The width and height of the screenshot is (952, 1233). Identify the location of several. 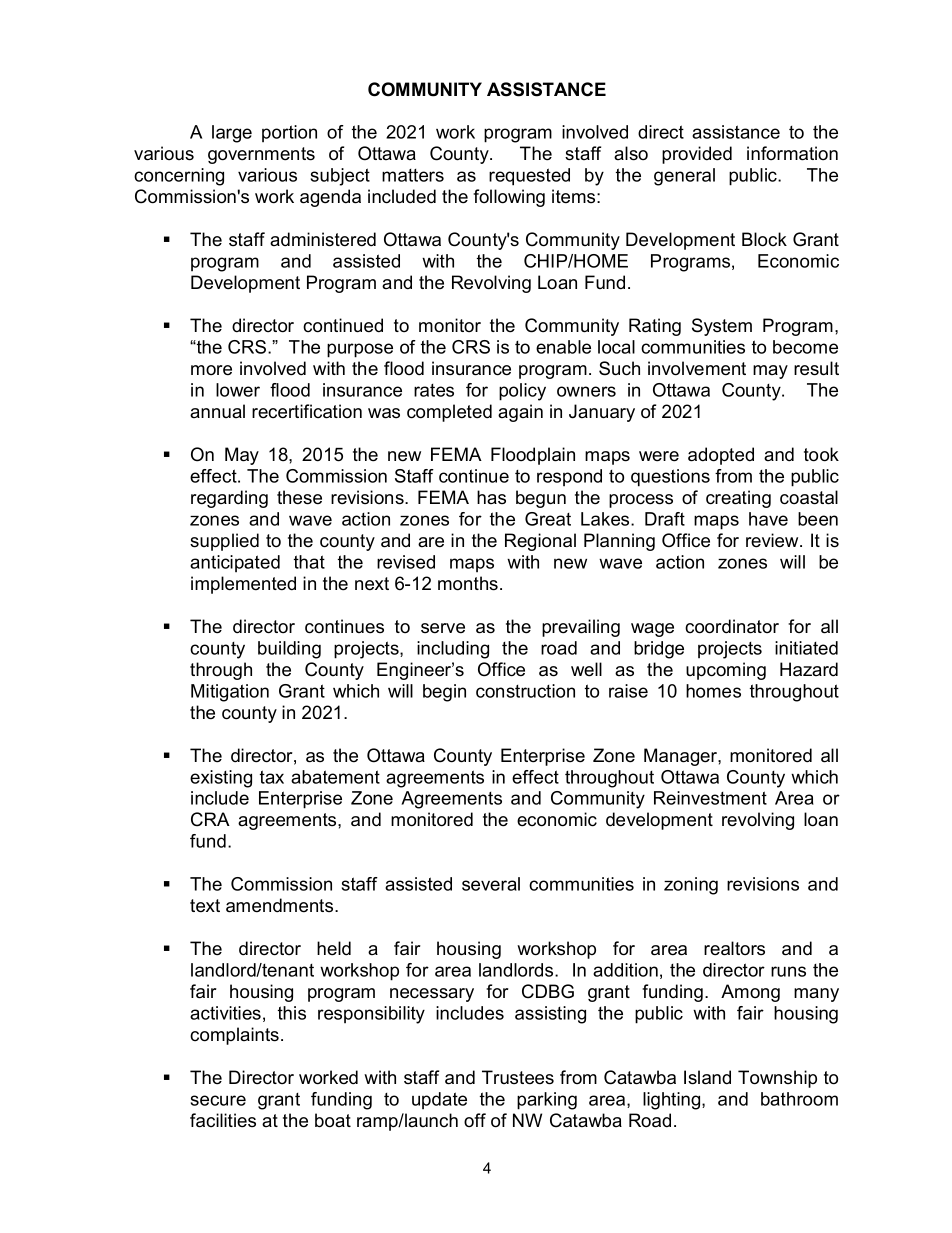
(491, 884).
